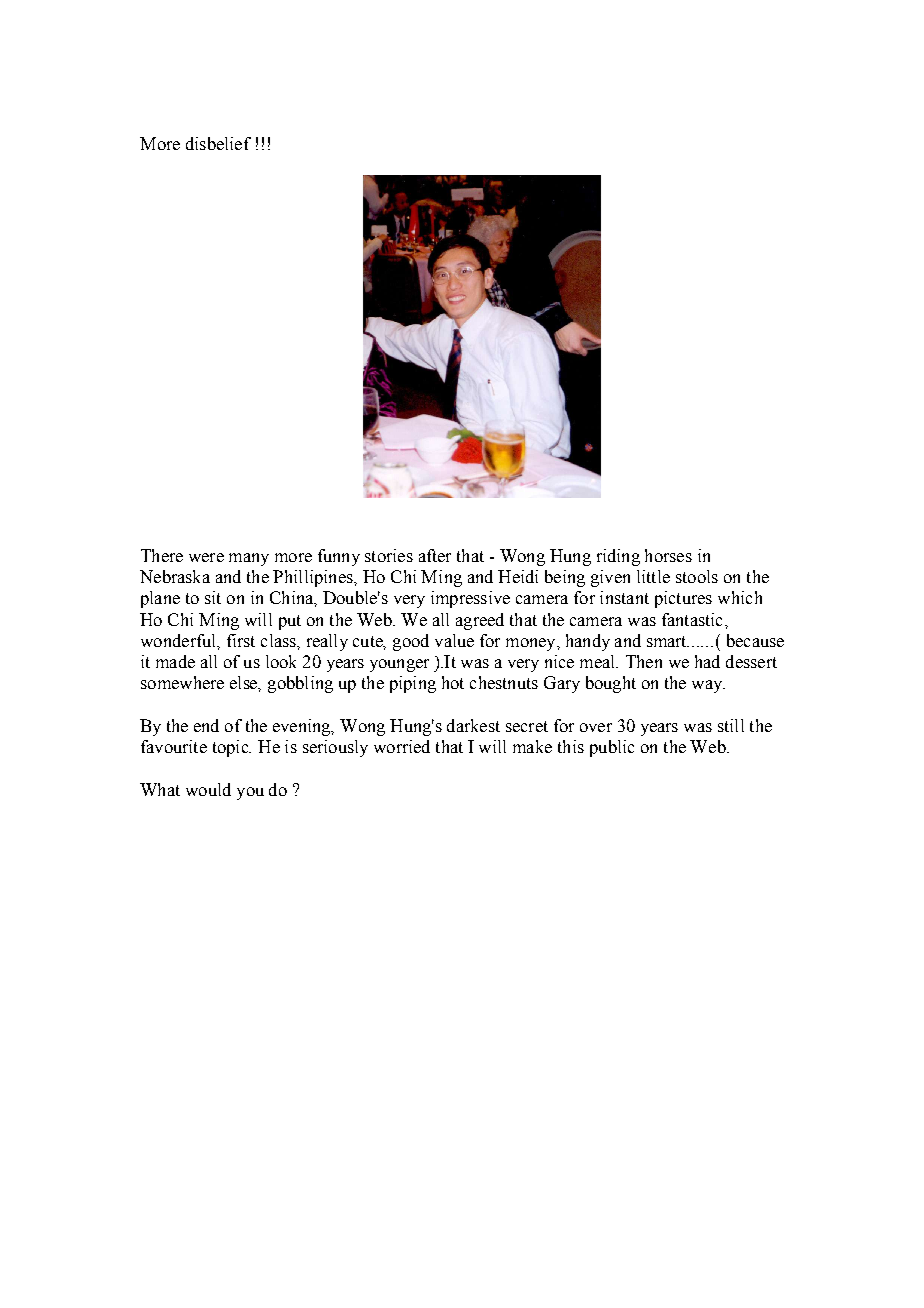 The width and height of the image is (924, 1308). Describe the element at coordinates (249, 559) in the image. I see `many` at that location.
